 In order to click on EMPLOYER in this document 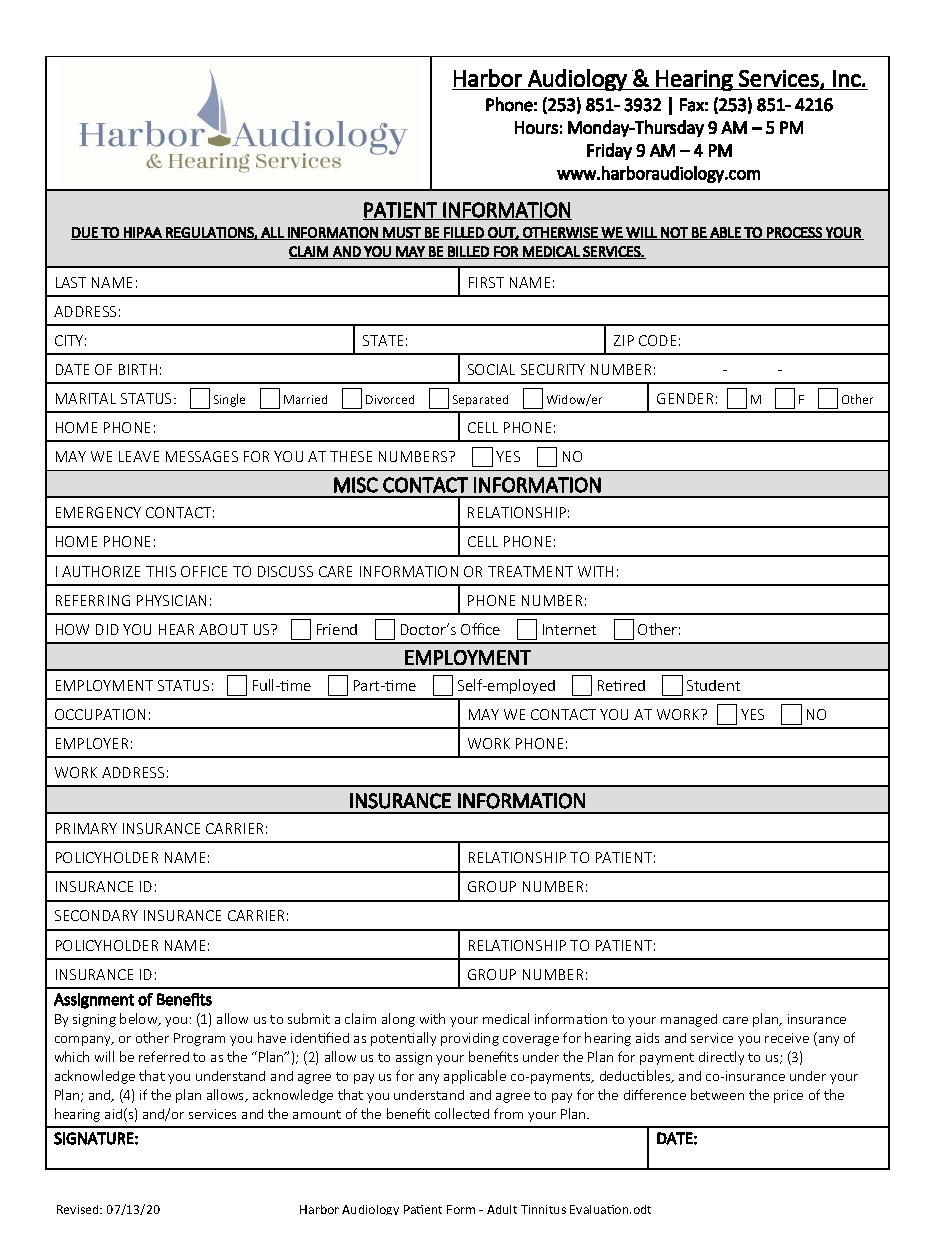, I will do `click(92, 743)`.
